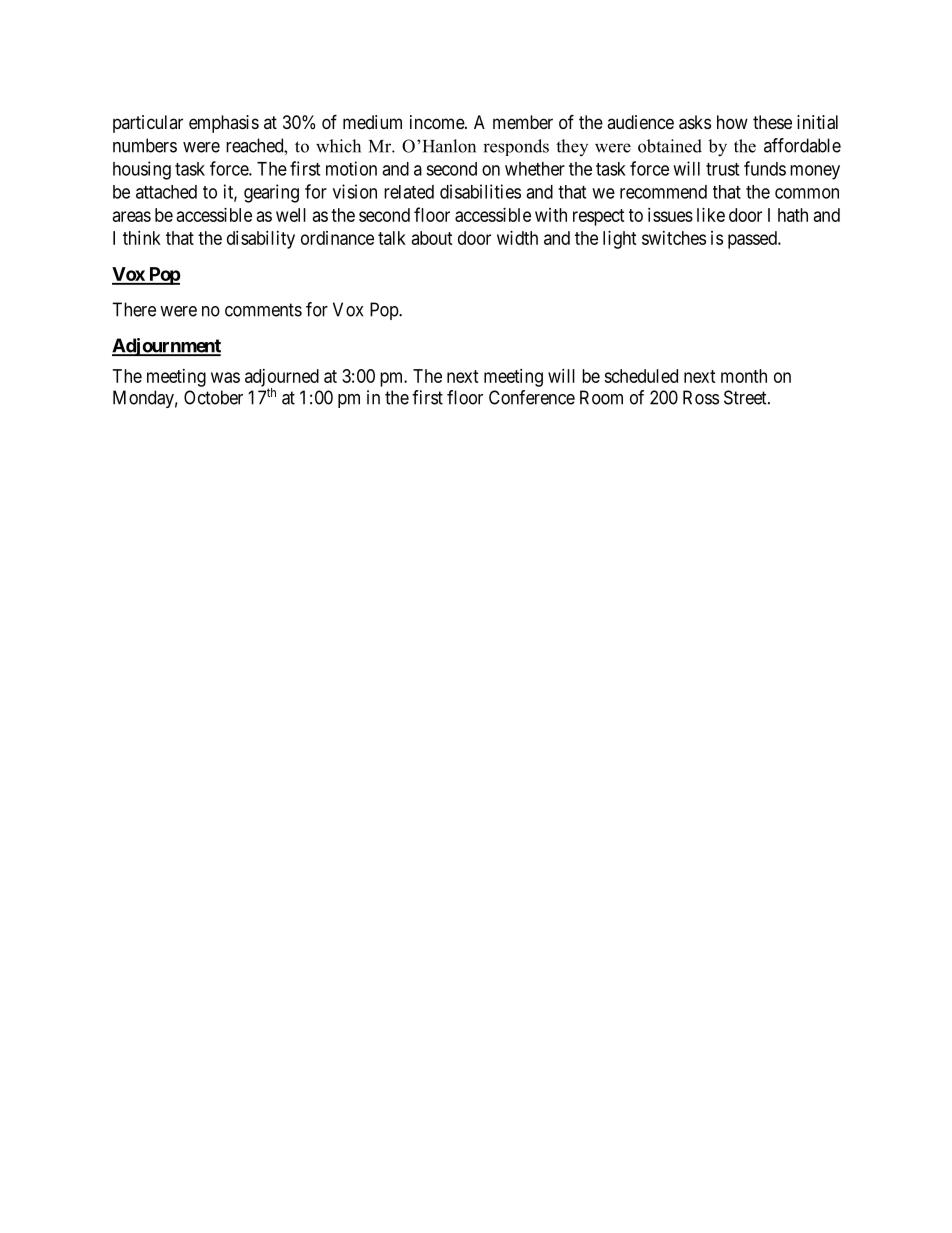 The width and height of the document is (952, 1233). What do you see at coordinates (641, 376) in the document?
I see `scheduled` at bounding box center [641, 376].
